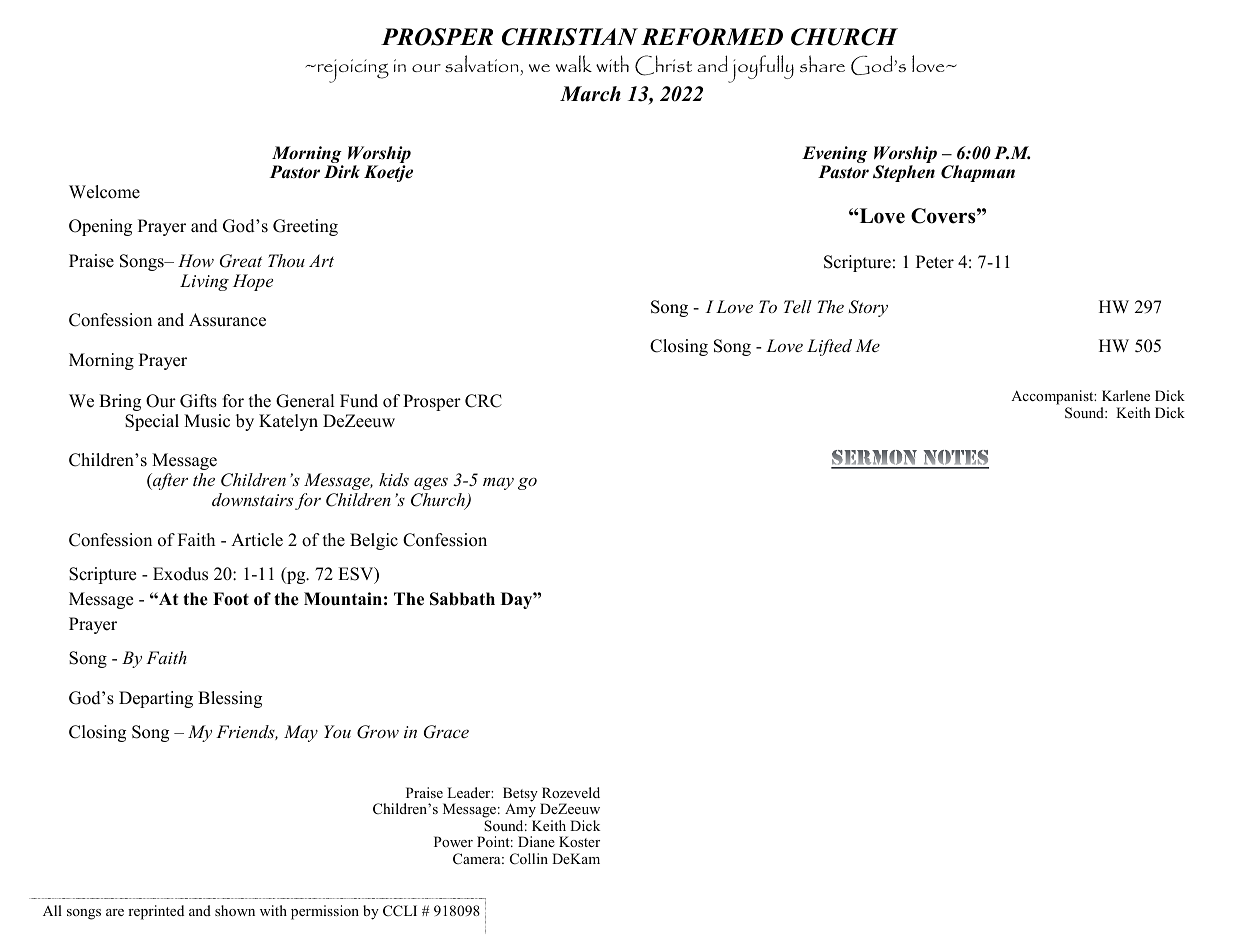  What do you see at coordinates (156, 912) in the document?
I see `reprinted` at bounding box center [156, 912].
